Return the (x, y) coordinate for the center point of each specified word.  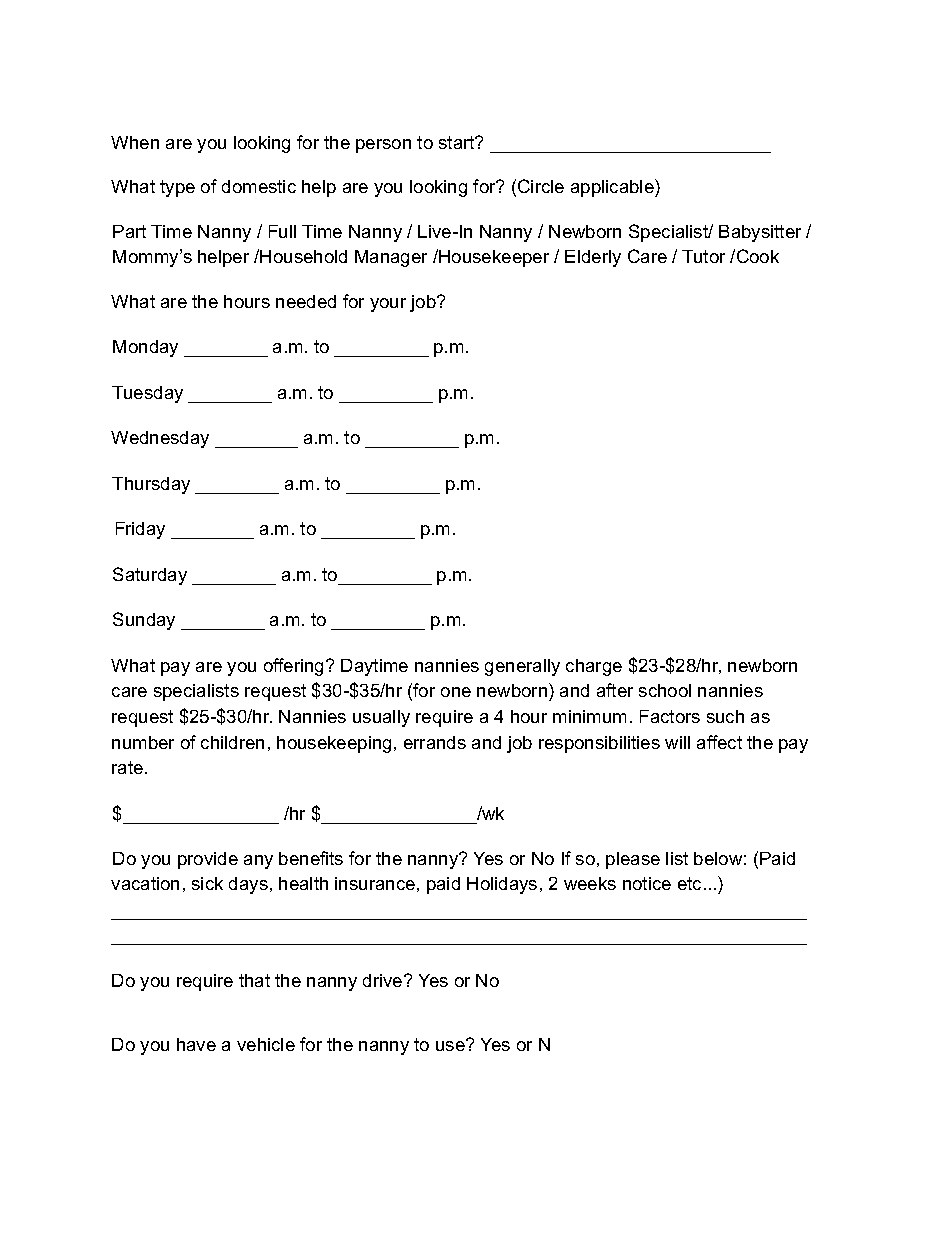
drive (384, 980)
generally (522, 667)
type (177, 188)
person (383, 146)
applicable (613, 188)
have (196, 1044)
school (665, 690)
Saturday (150, 576)
